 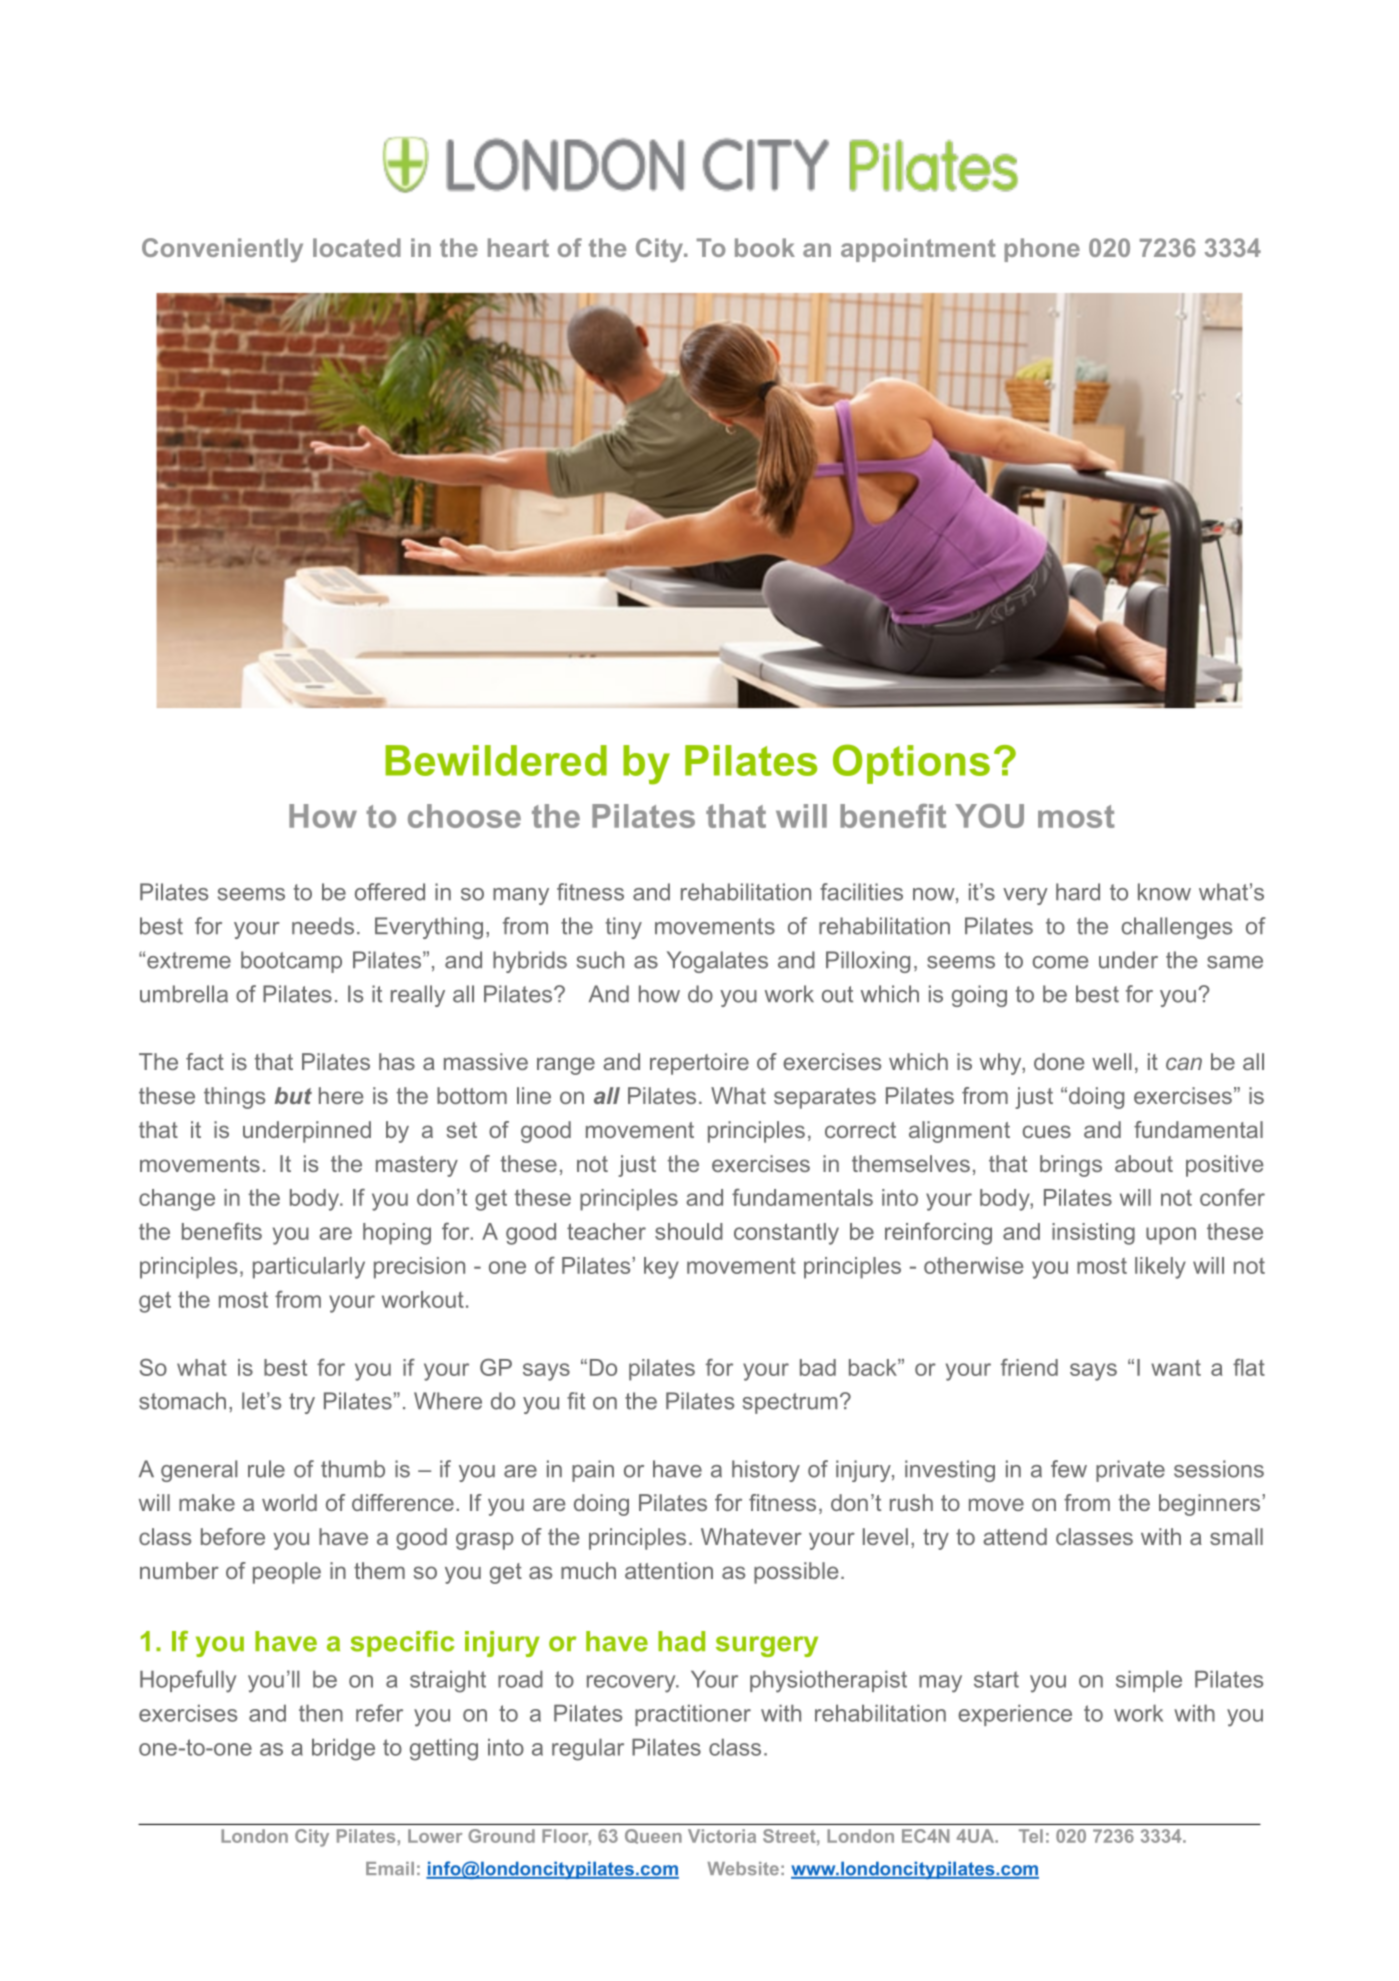 What do you see at coordinates (765, 247) in the screenshot?
I see `book` at bounding box center [765, 247].
